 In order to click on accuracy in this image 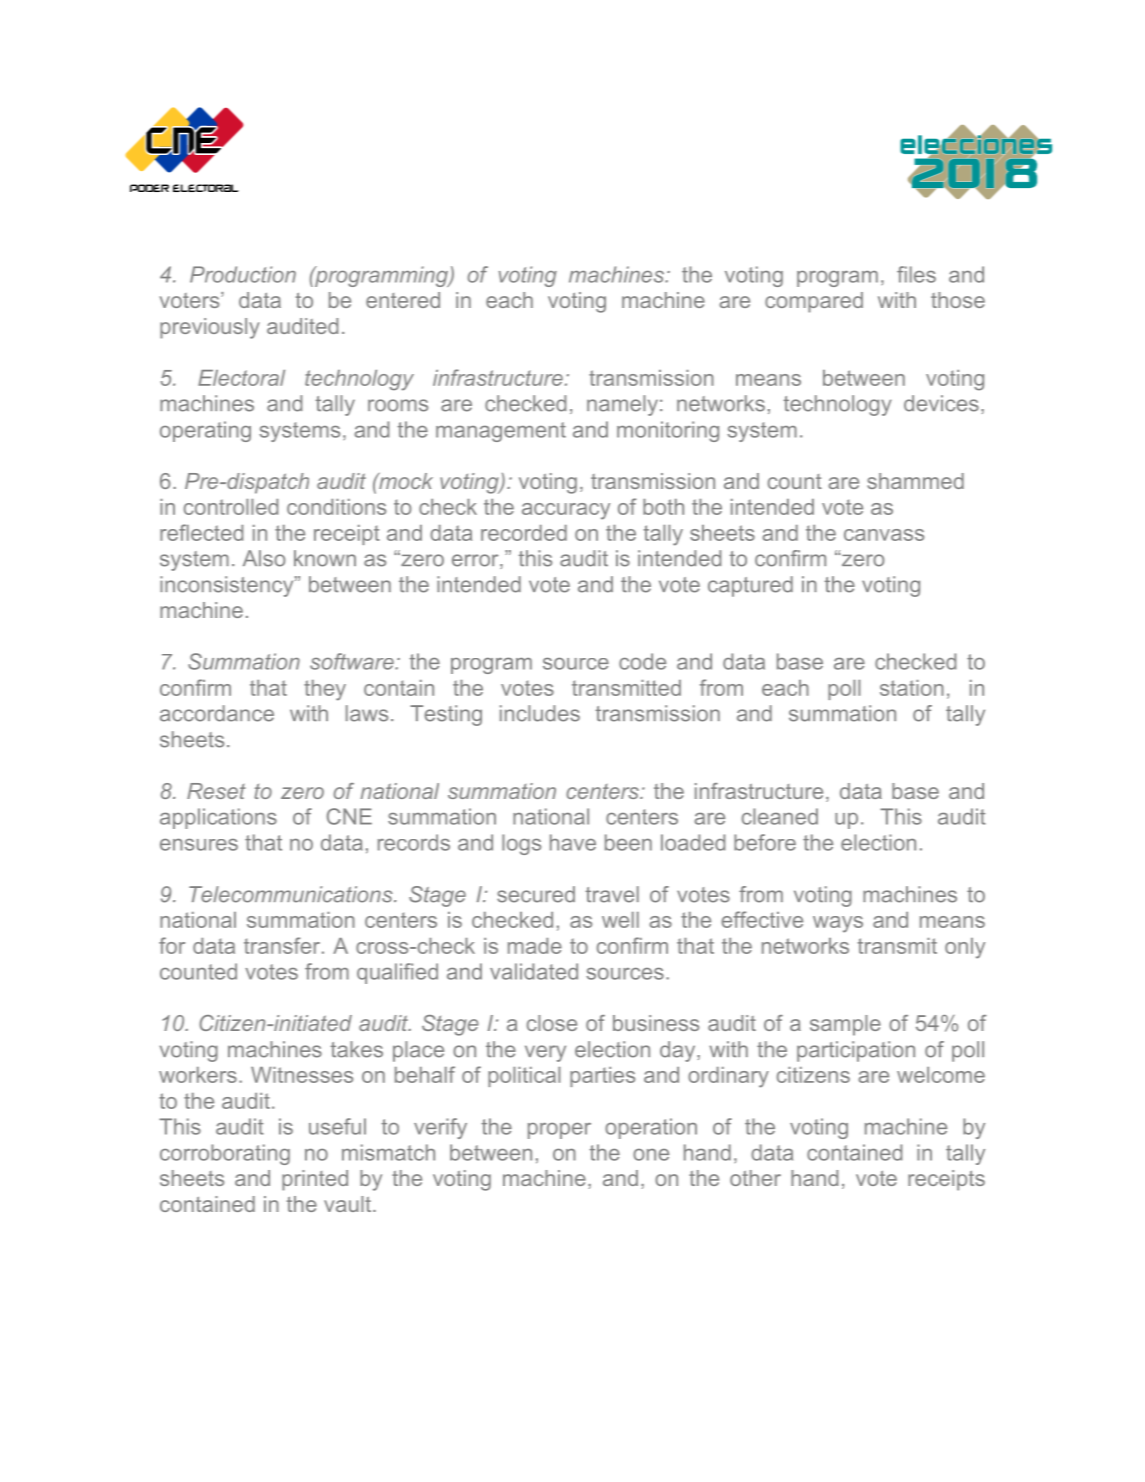, I will do `click(566, 511)`.
